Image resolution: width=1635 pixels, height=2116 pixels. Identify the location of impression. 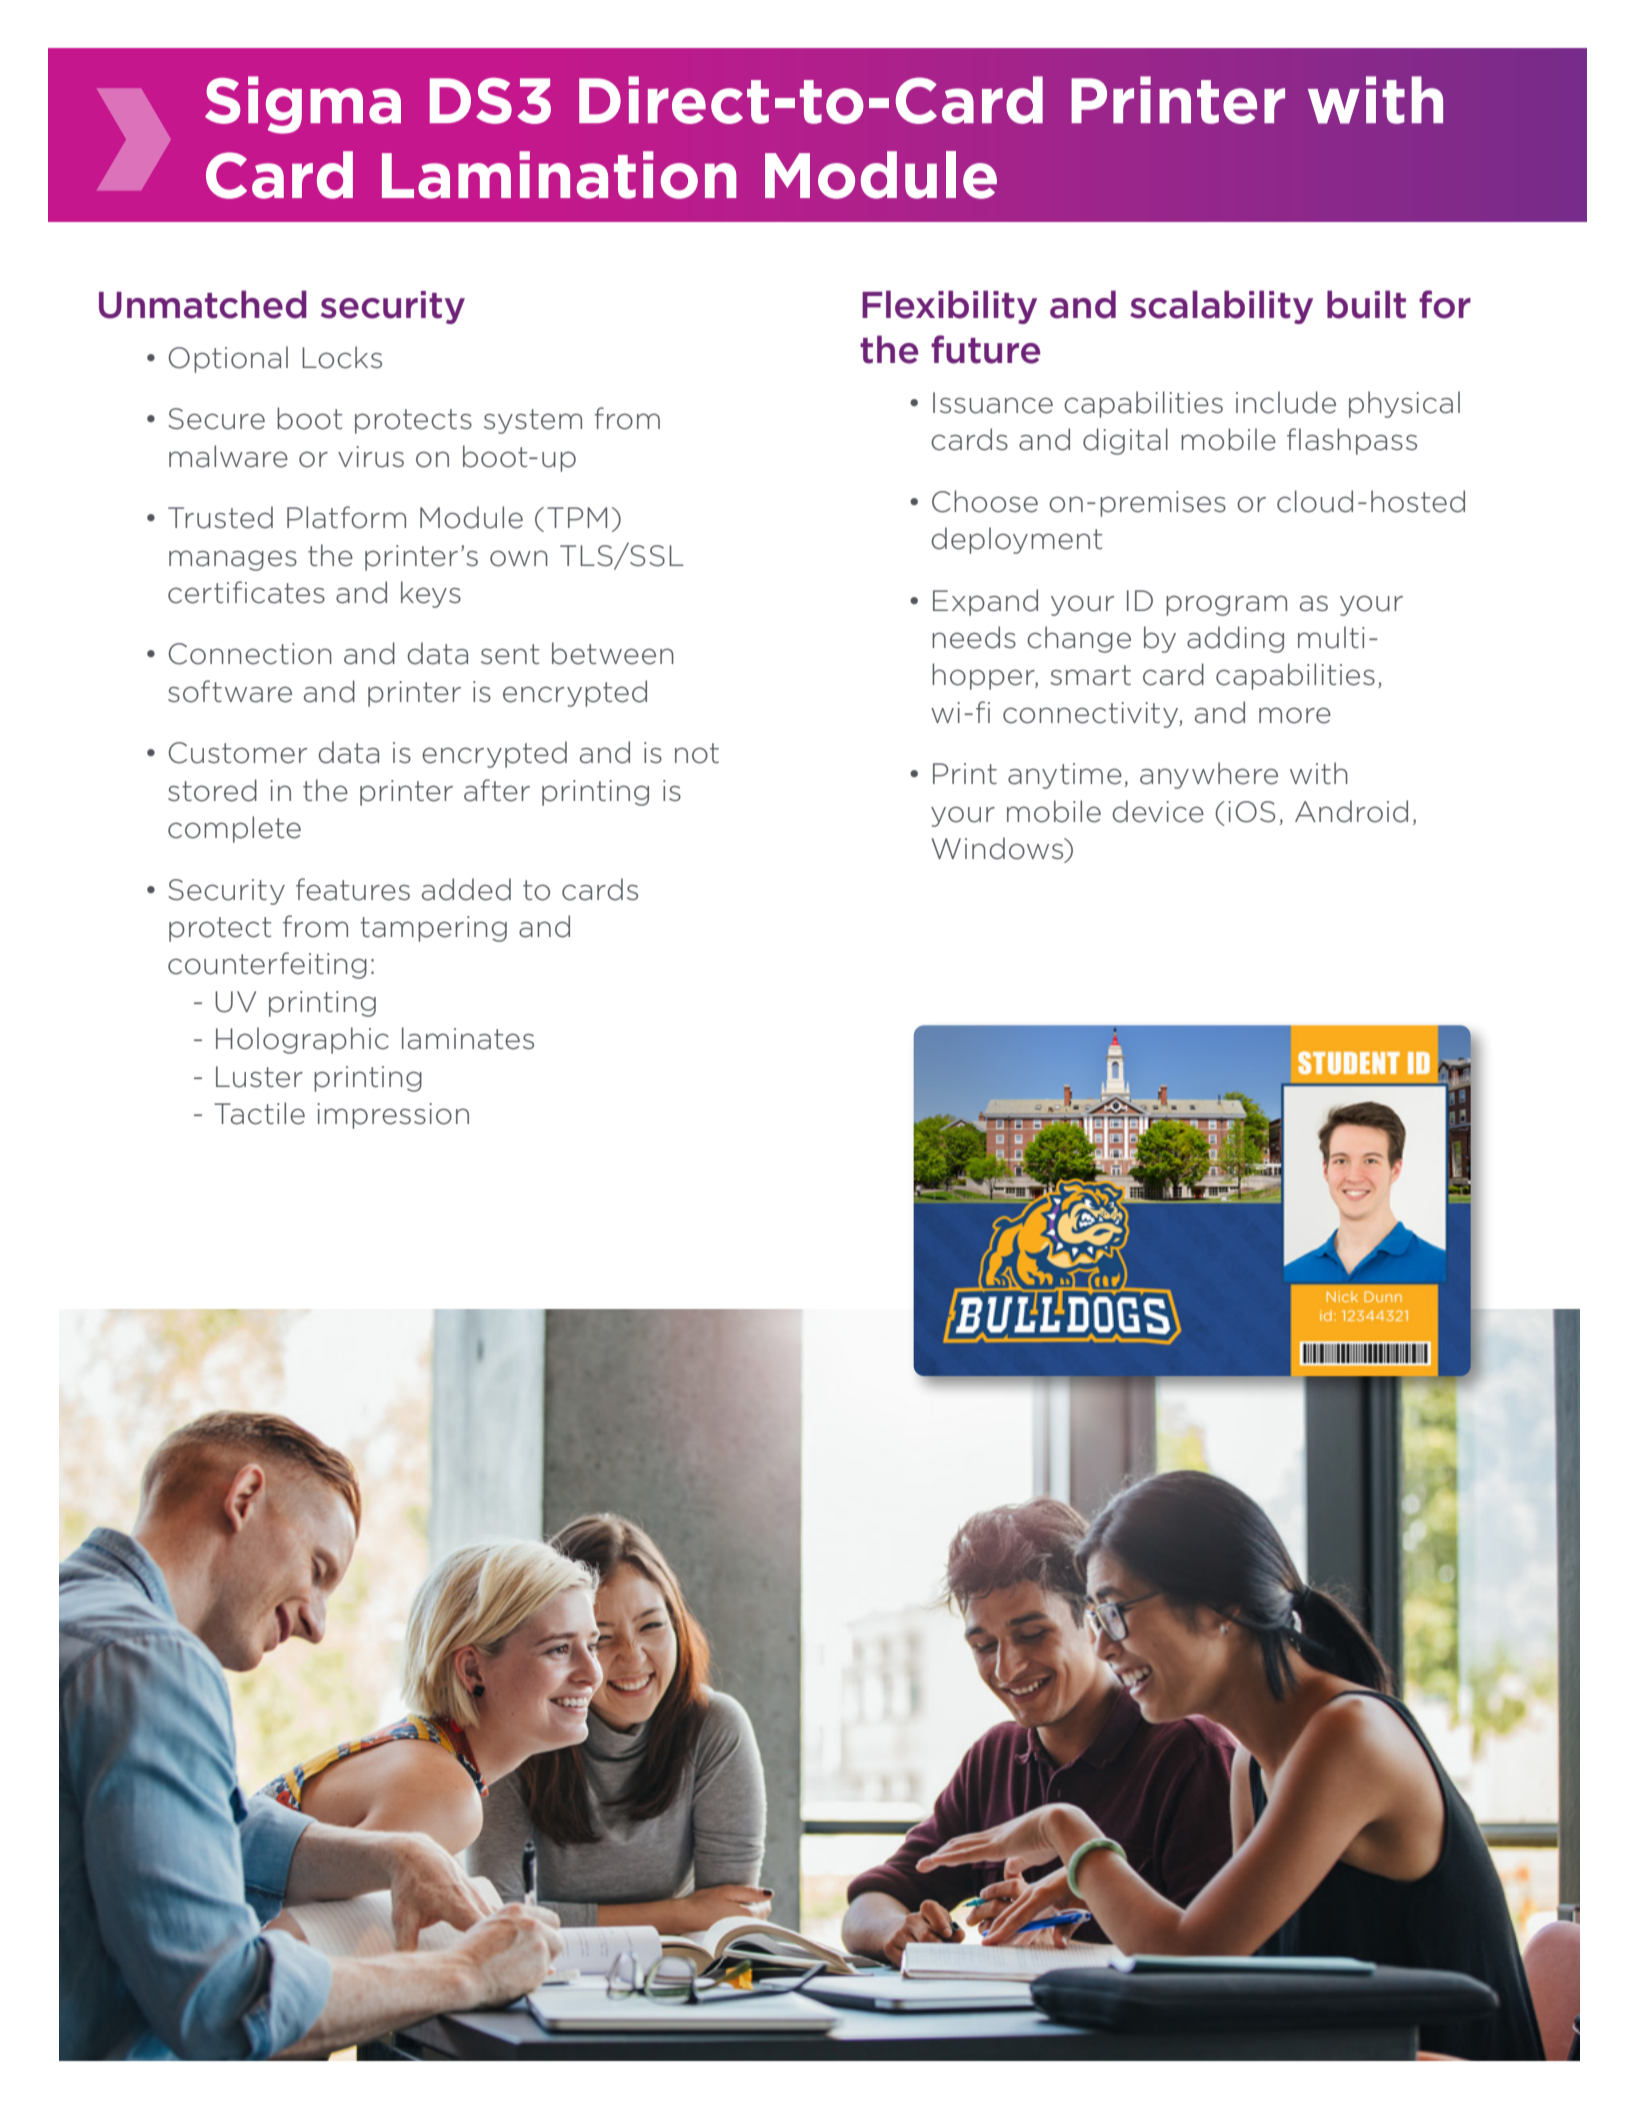
(393, 1116).
